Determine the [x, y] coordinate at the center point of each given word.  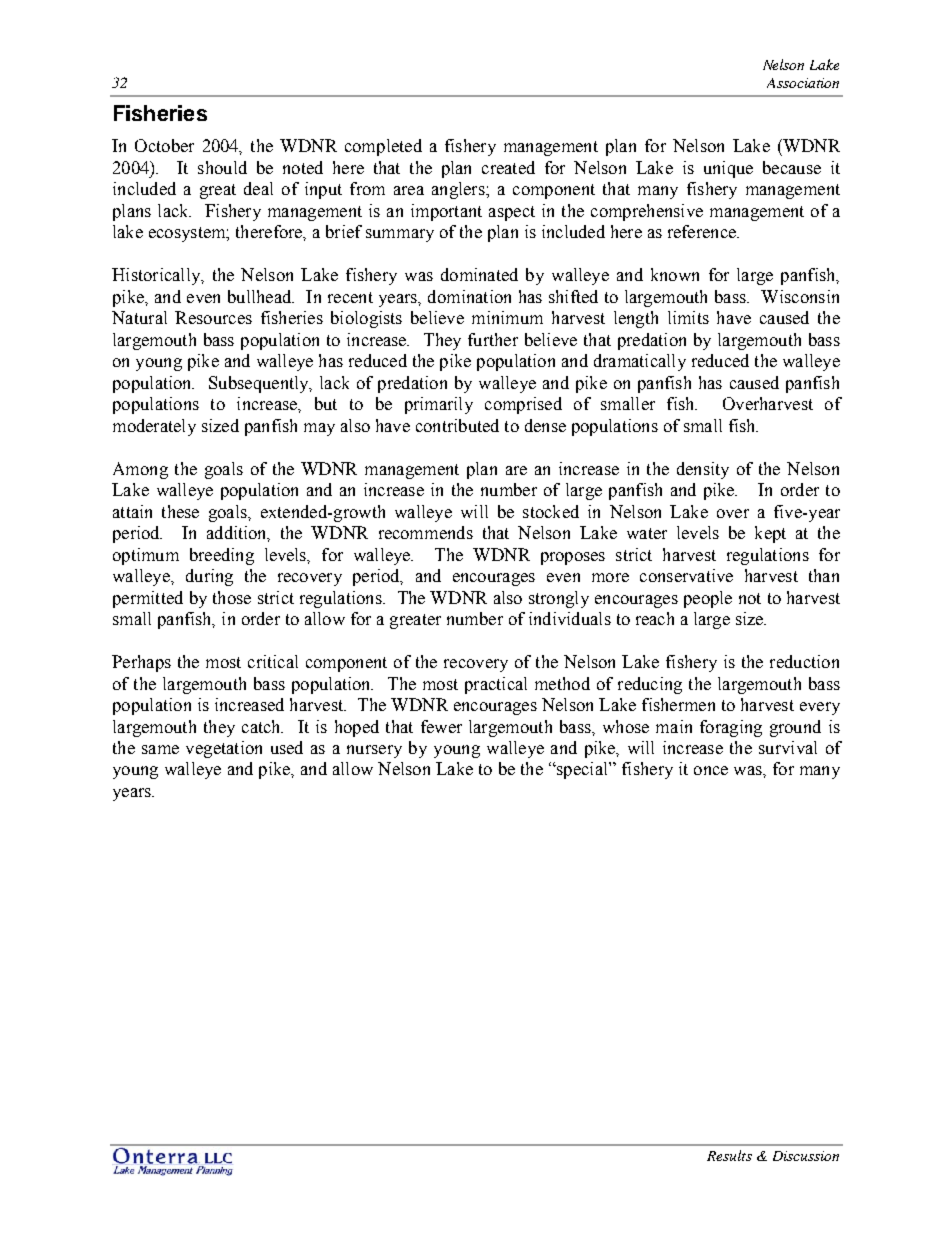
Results [729, 1155]
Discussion [806, 1156]
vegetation [224, 749]
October [164, 145]
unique [728, 169]
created [508, 167]
